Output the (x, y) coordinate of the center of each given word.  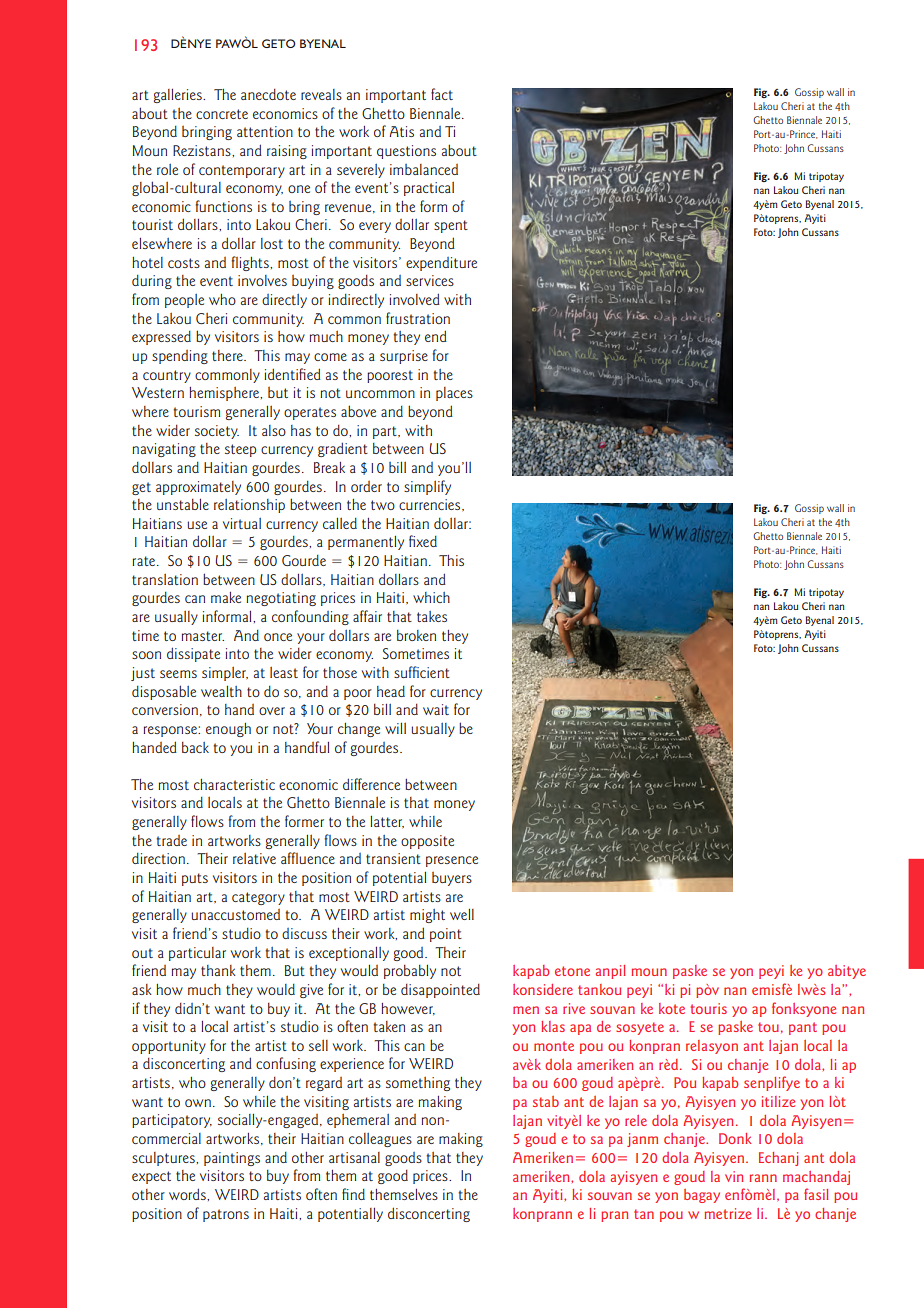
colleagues (380, 1140)
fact (442, 94)
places (454, 394)
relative (254, 858)
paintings (232, 1159)
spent (451, 226)
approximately (198, 488)
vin (734, 1176)
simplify (427, 487)
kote (672, 1008)
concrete (222, 114)
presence (452, 861)
